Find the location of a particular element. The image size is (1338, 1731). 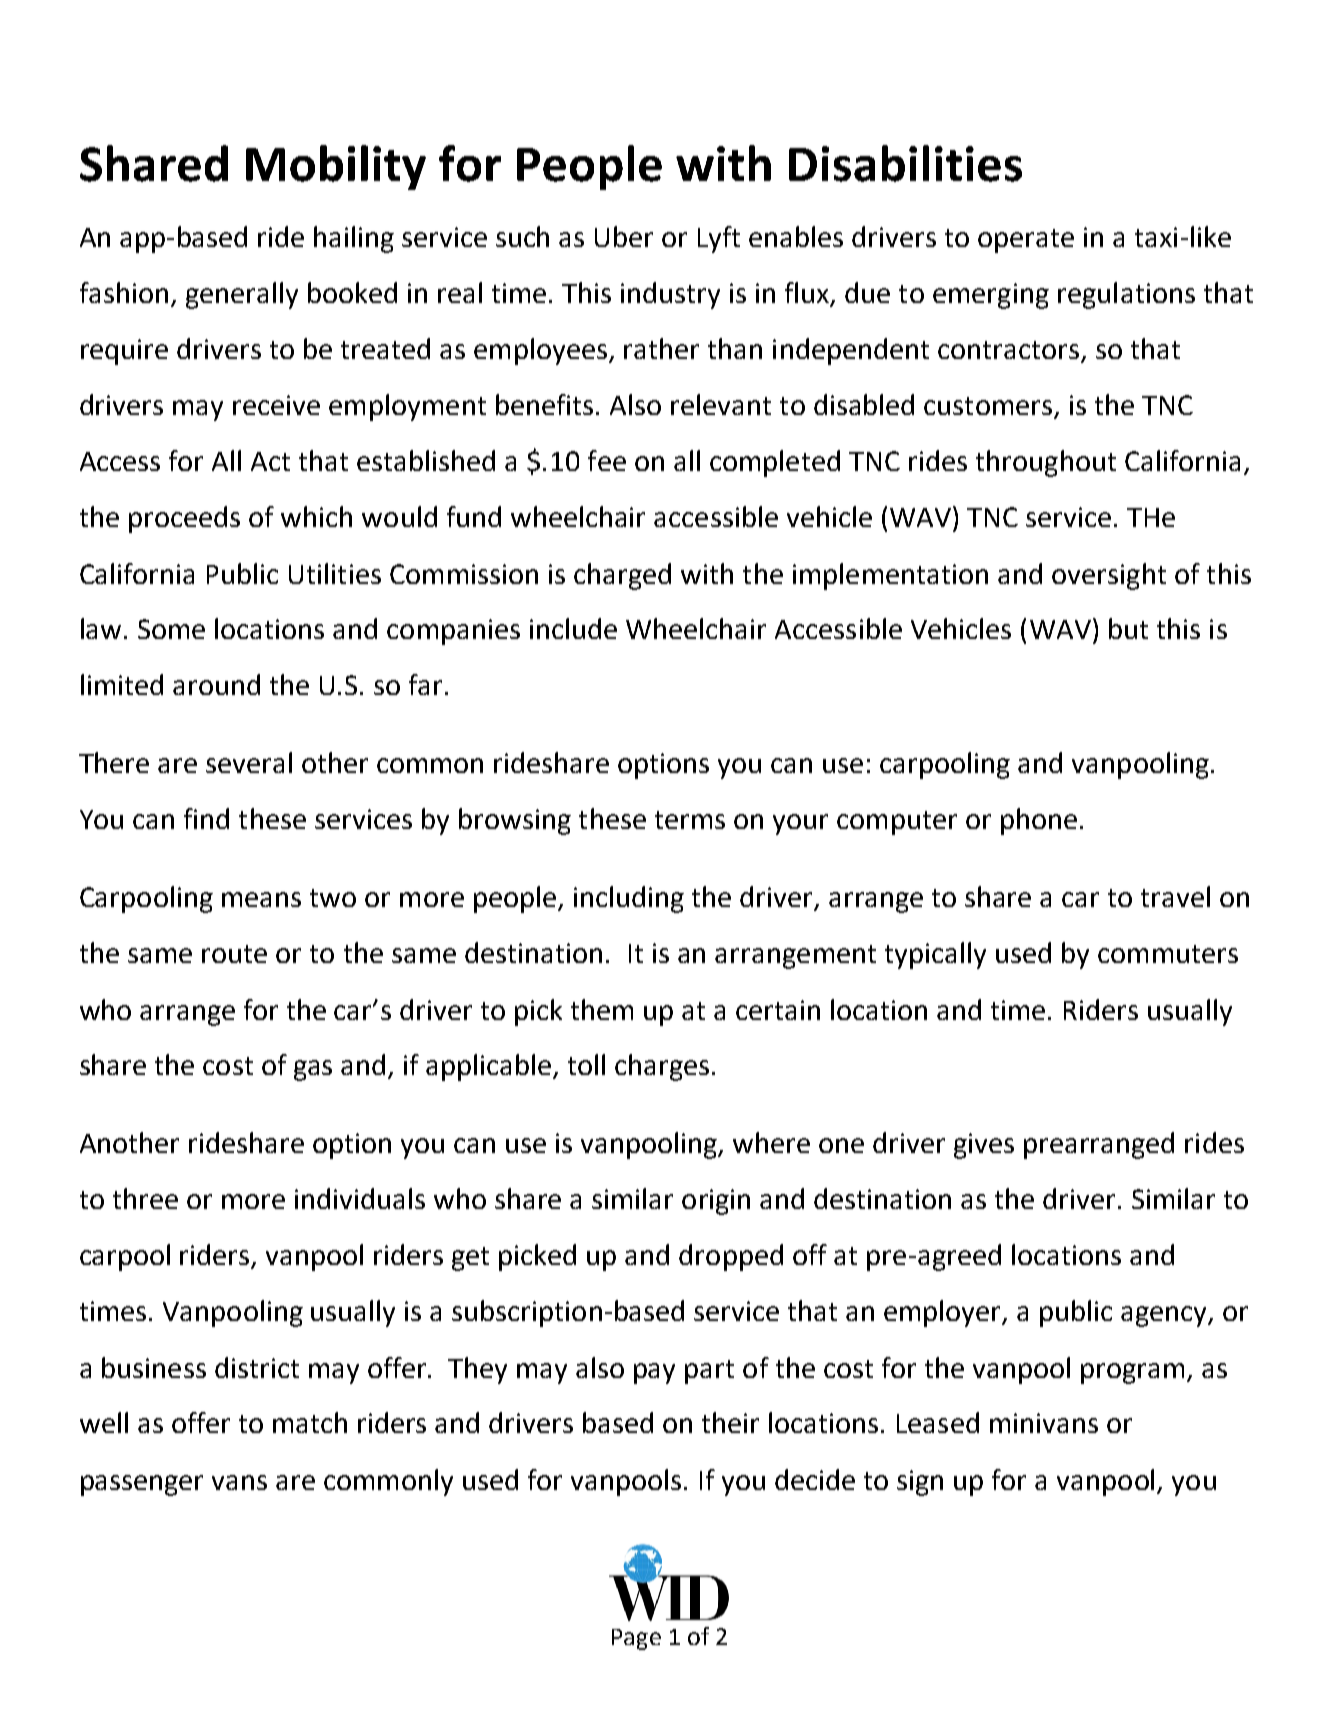

oversight is located at coordinates (1109, 576).
